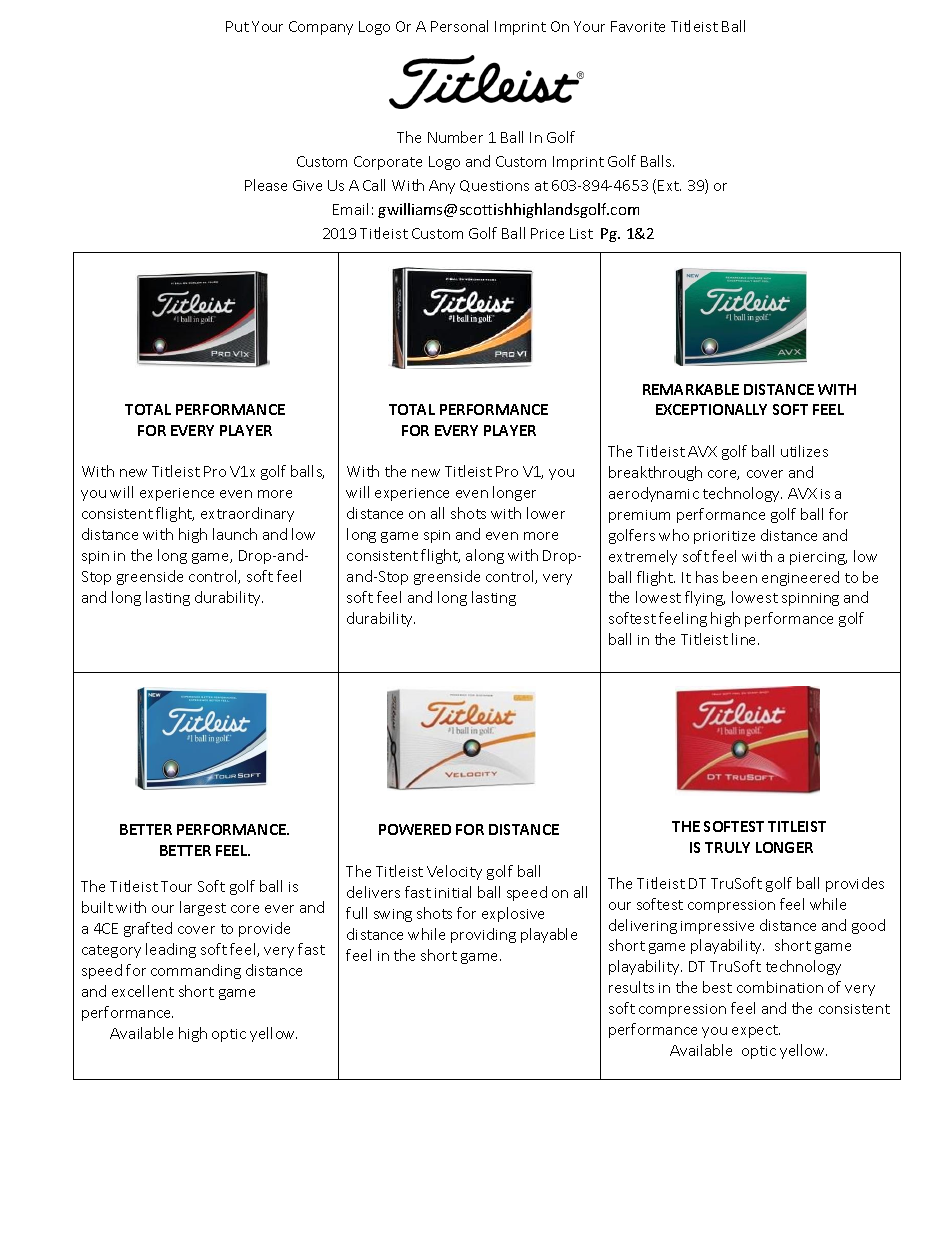 The width and height of the screenshot is (952, 1233). What do you see at coordinates (547, 233) in the screenshot?
I see `Price` at bounding box center [547, 233].
